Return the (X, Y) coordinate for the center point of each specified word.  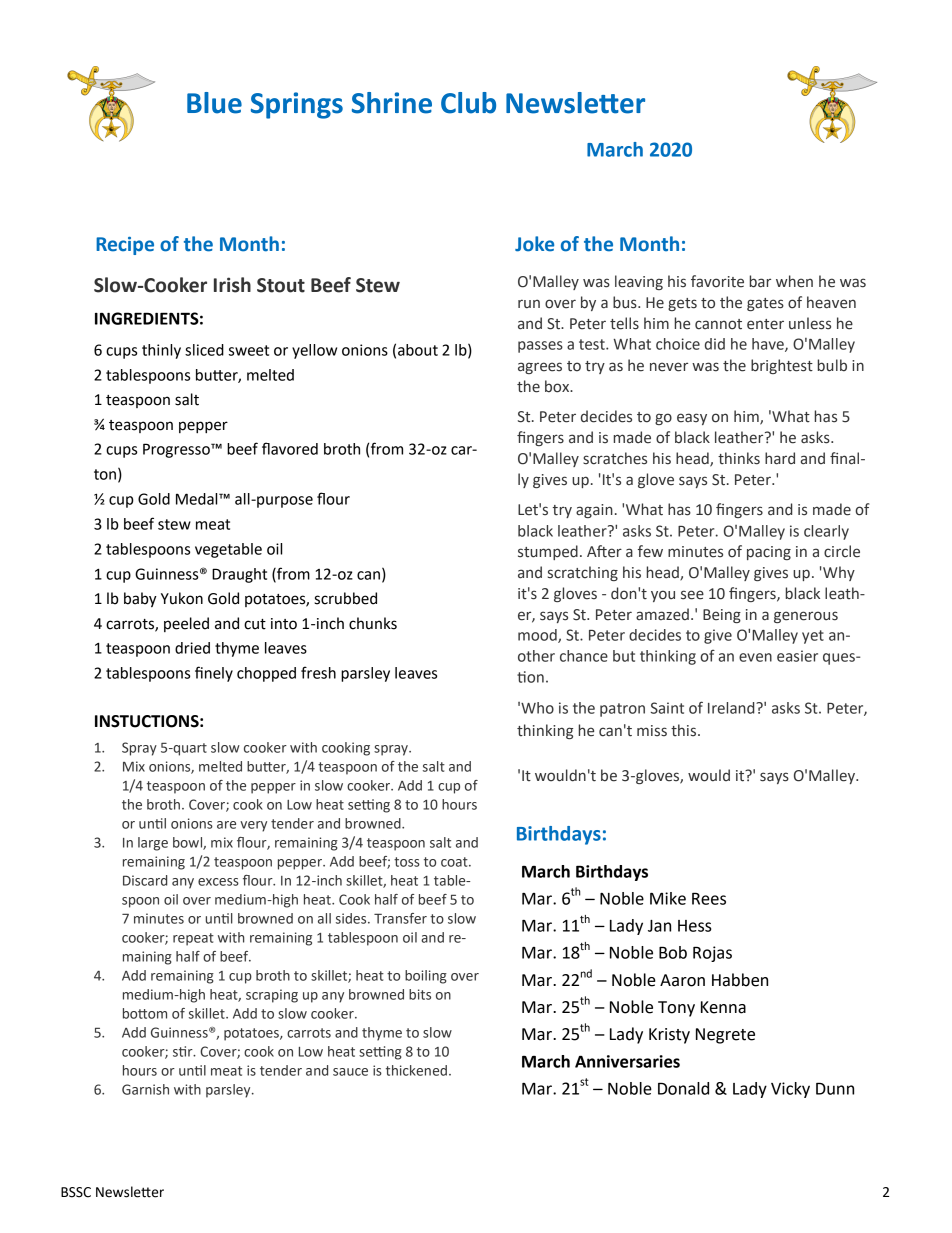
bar (760, 281)
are (226, 825)
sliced (204, 350)
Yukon (182, 598)
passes (540, 347)
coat (455, 862)
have (769, 345)
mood (538, 636)
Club (468, 103)
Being (722, 616)
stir (184, 1051)
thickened (416, 1070)
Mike (668, 898)
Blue (214, 103)
